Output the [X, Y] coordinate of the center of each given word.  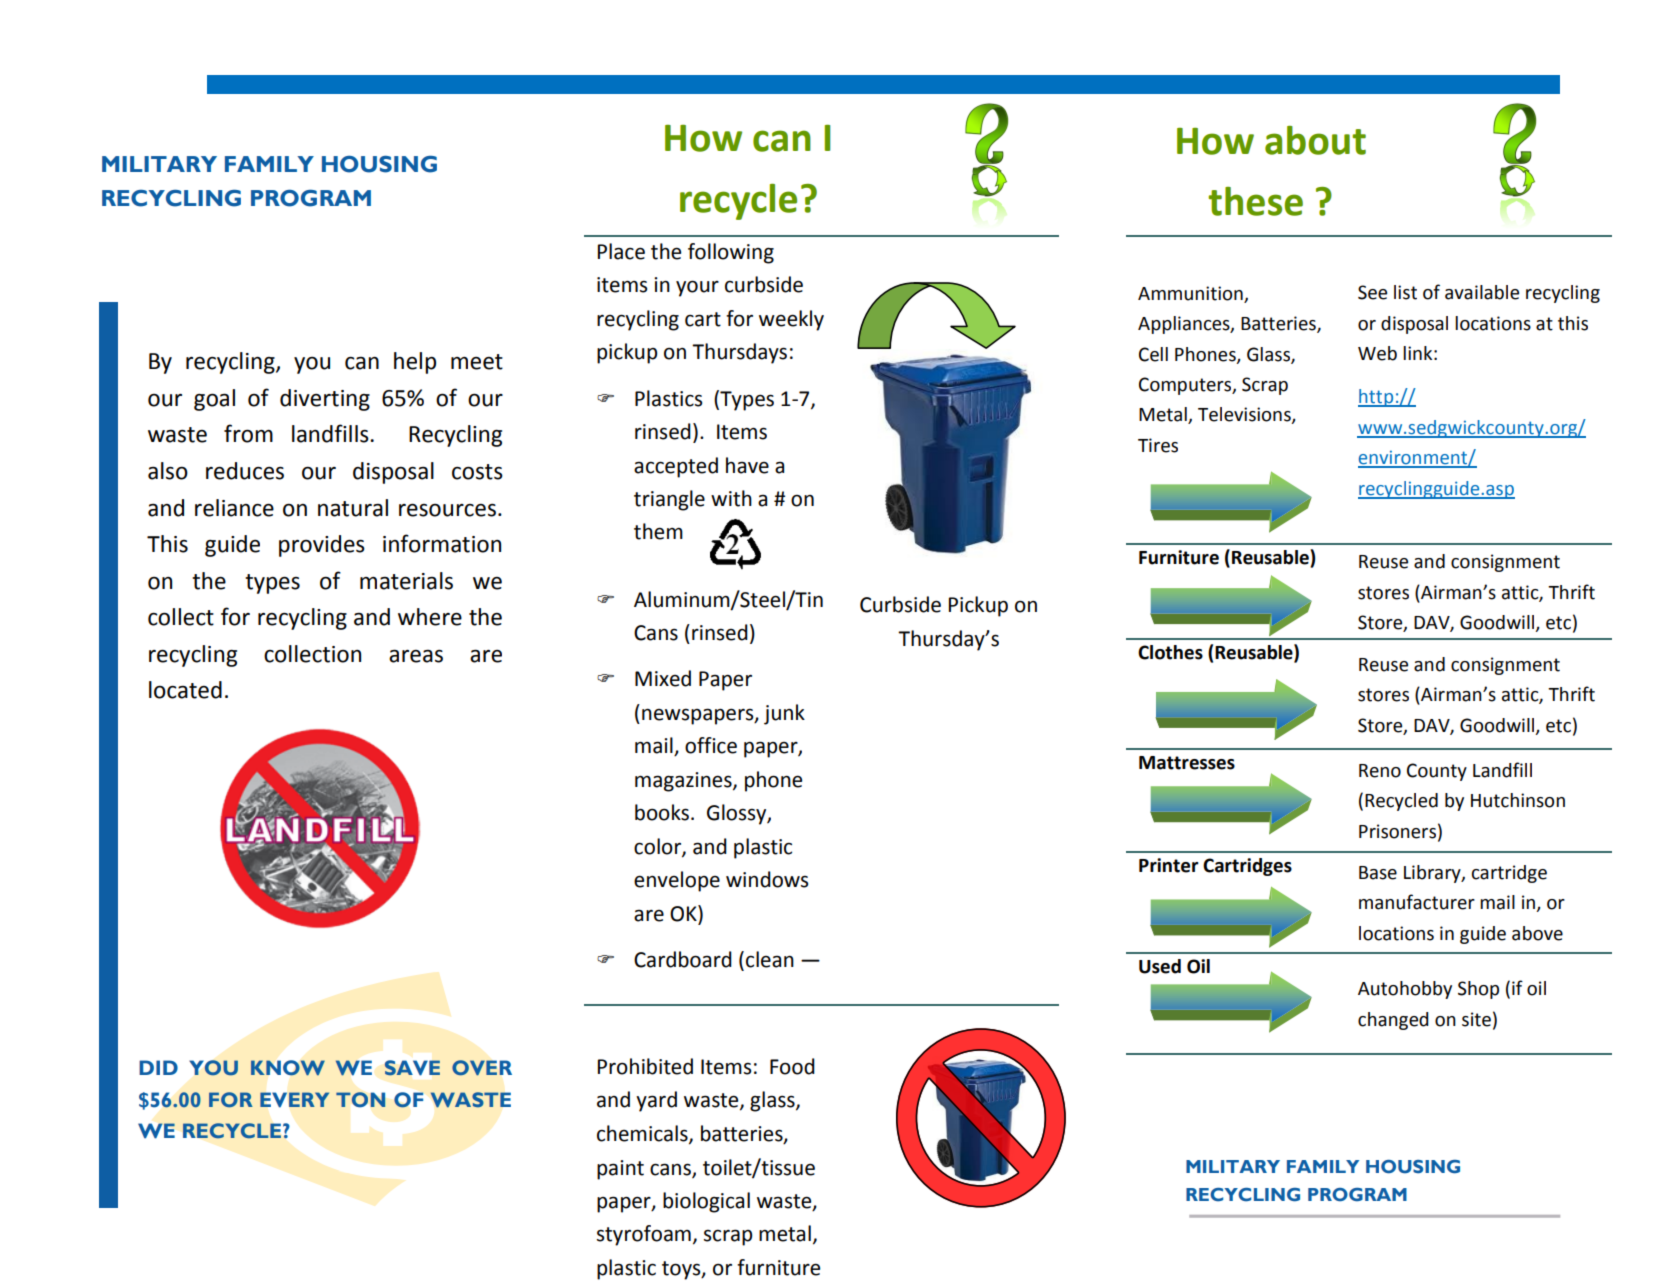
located [185, 690]
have [747, 465]
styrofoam [644, 1235]
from [248, 433]
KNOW [288, 1068]
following [731, 253]
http [1376, 398]
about [1315, 140]
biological [706, 1202]
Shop [1478, 990]
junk [784, 714]
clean [770, 959]
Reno [1380, 771]
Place [621, 251]
